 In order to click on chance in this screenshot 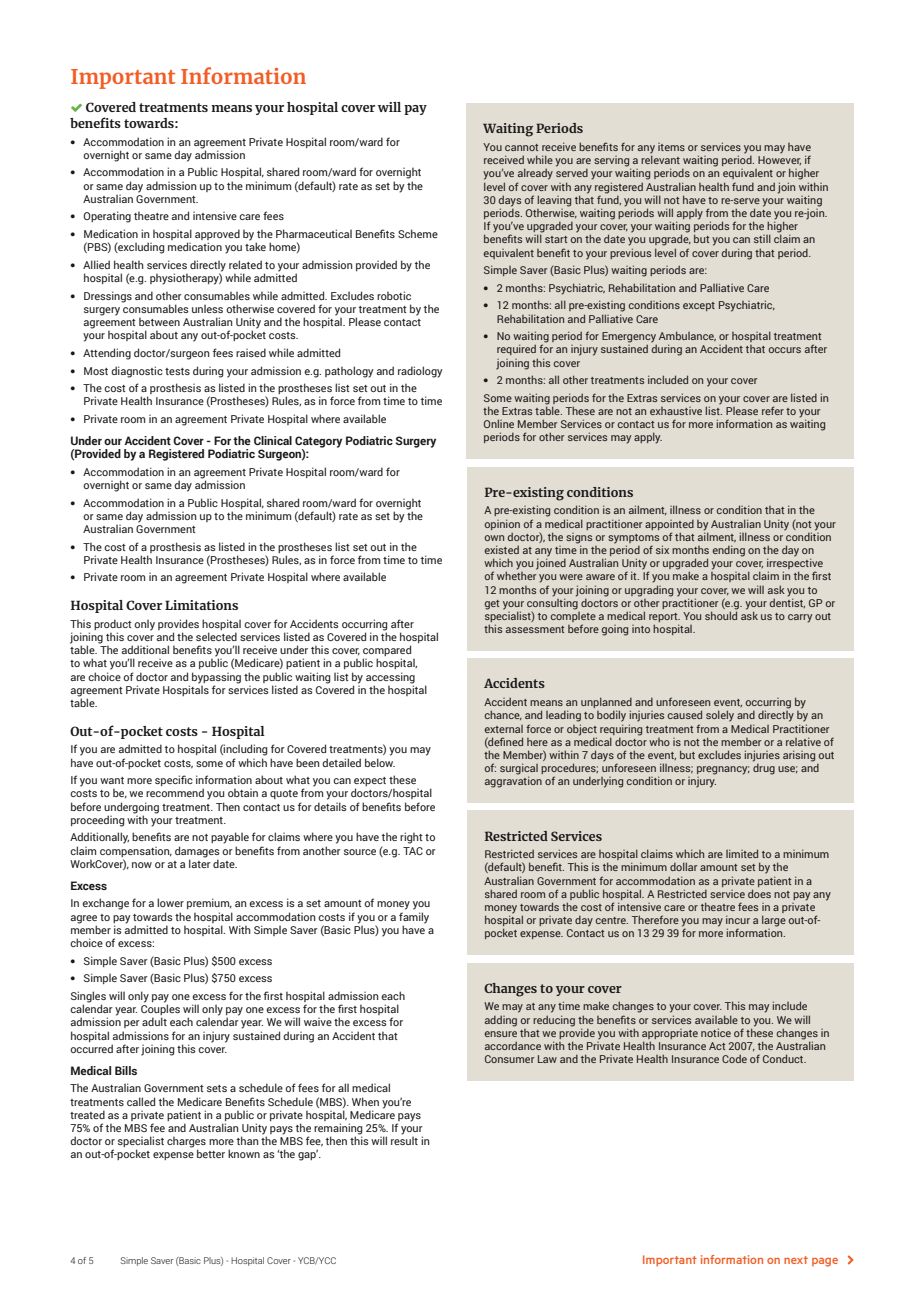, I will do `click(503, 715)`.
